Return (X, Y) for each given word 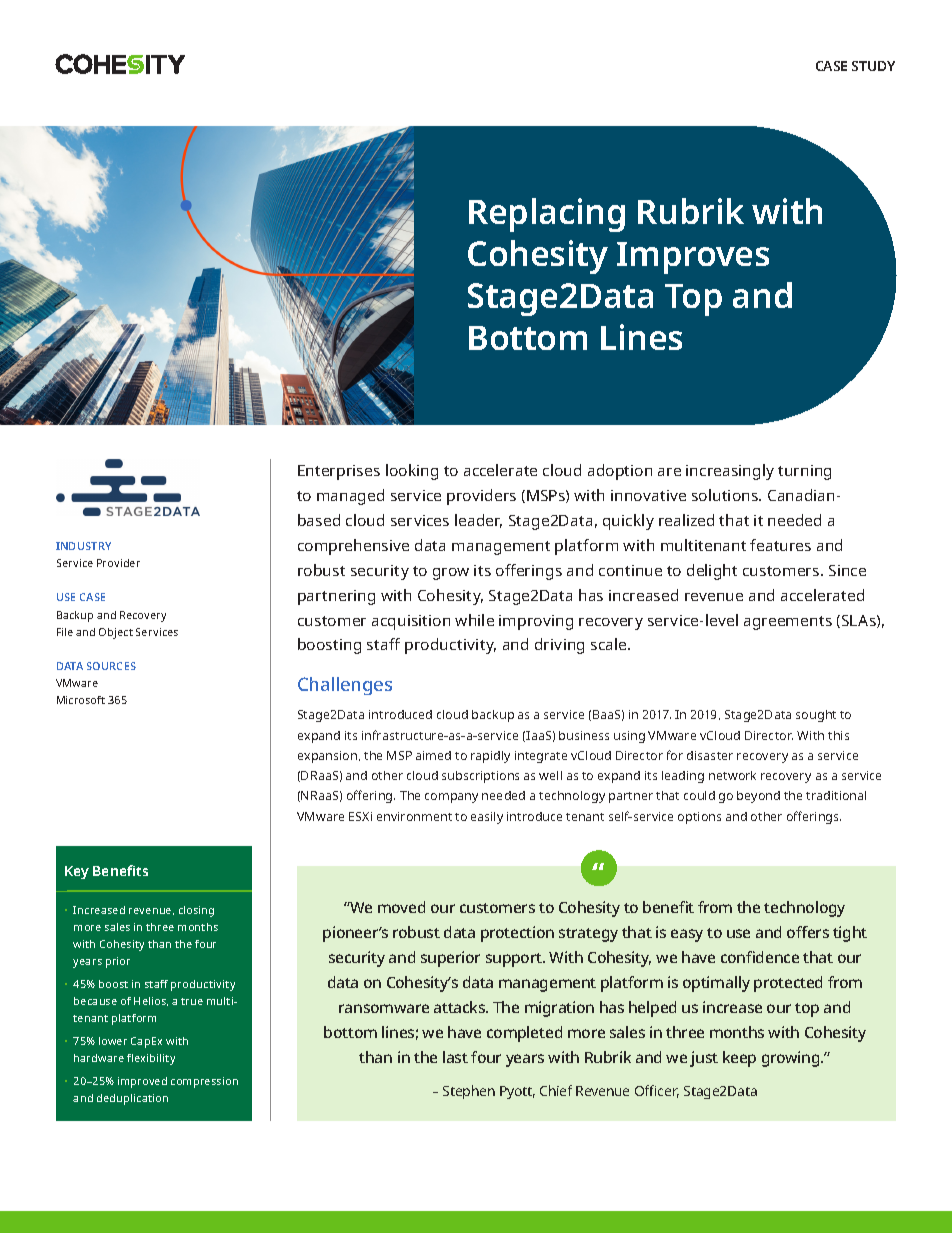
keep (739, 1059)
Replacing (547, 215)
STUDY (873, 66)
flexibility (151, 1059)
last (455, 1057)
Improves (693, 258)
